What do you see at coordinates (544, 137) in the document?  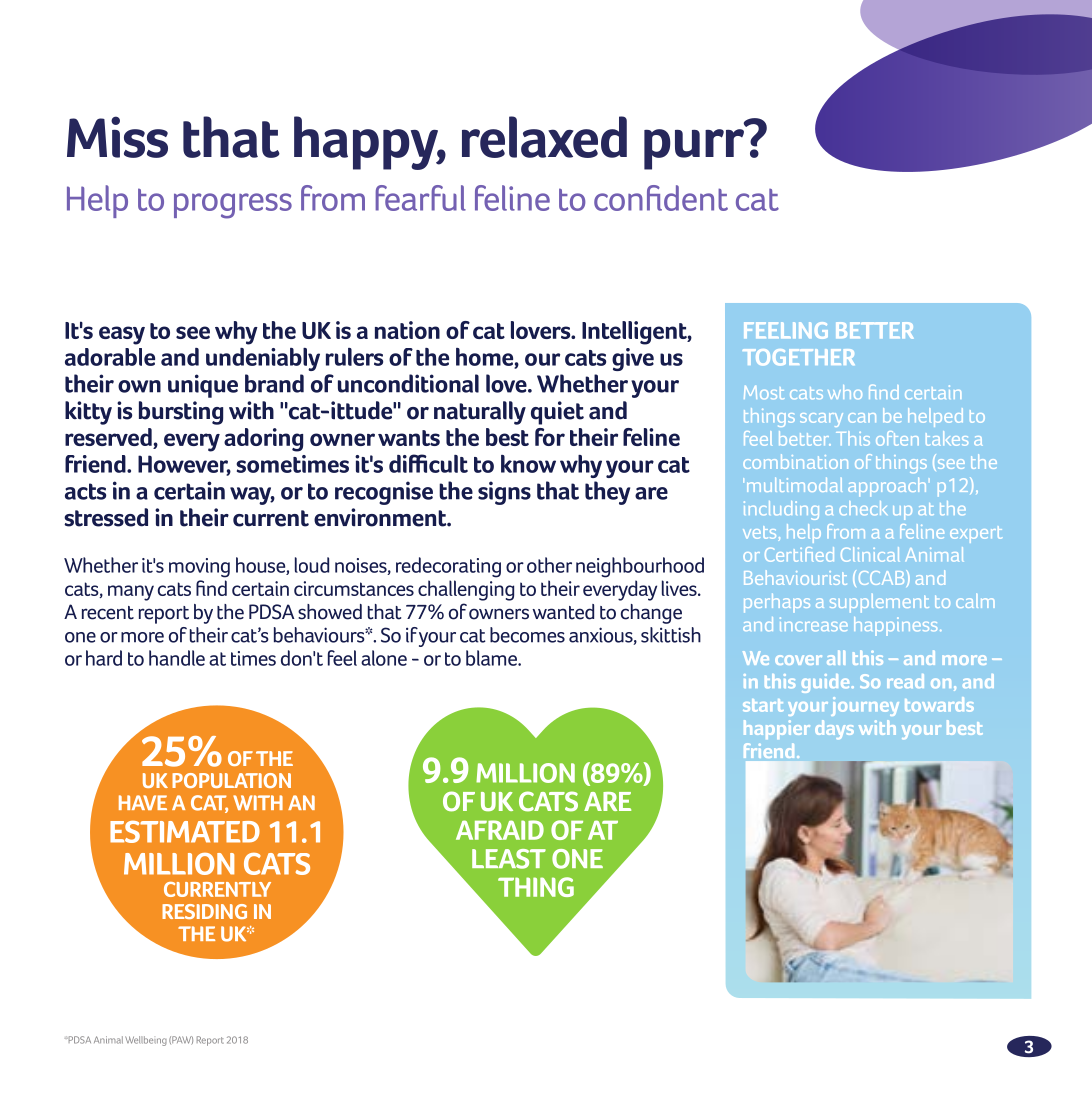 I see `relaxed` at bounding box center [544, 137].
